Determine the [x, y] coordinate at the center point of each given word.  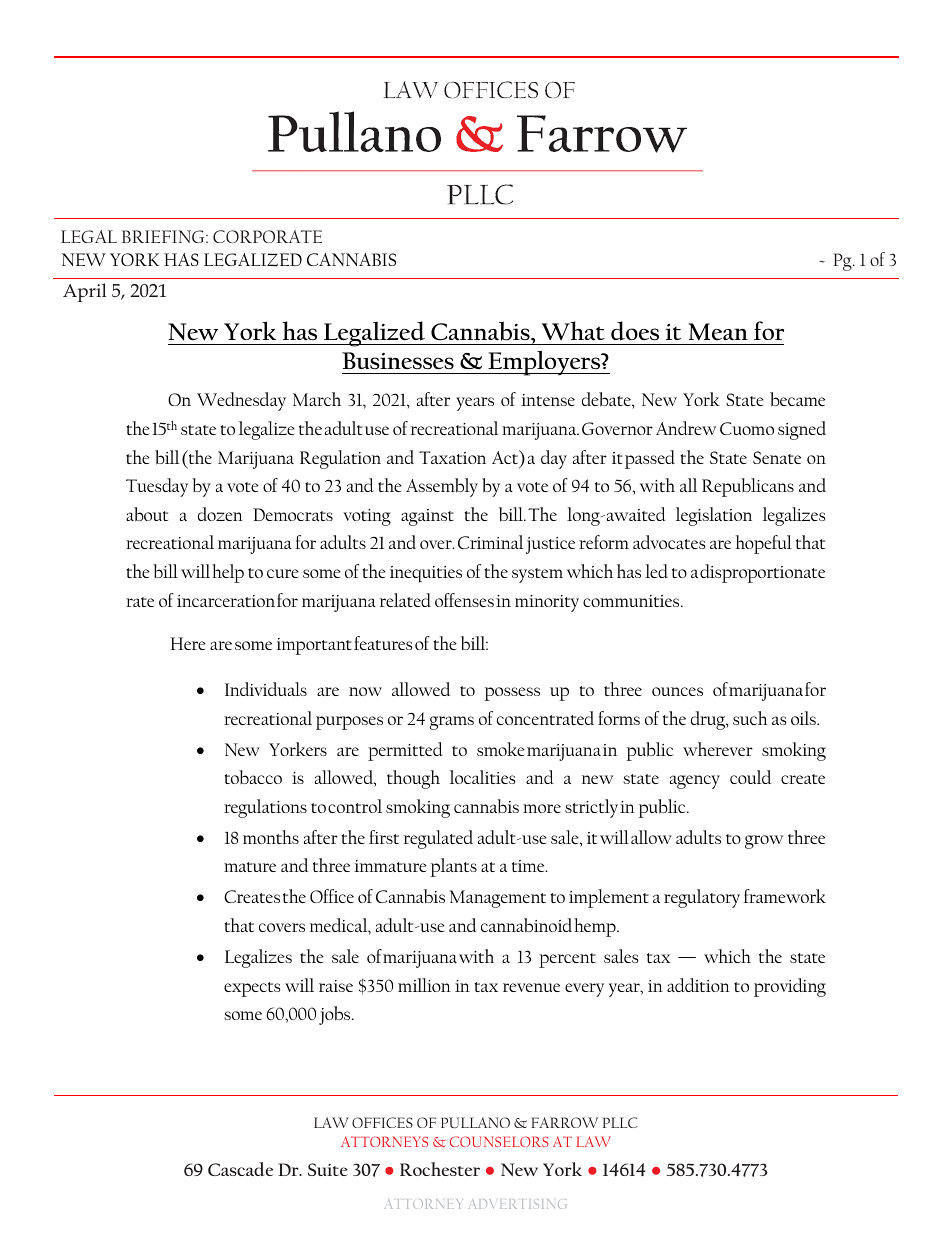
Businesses [398, 361]
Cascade [240, 1169]
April [85, 292]
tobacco [253, 777]
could [750, 777]
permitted [405, 751]
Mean [718, 332]
